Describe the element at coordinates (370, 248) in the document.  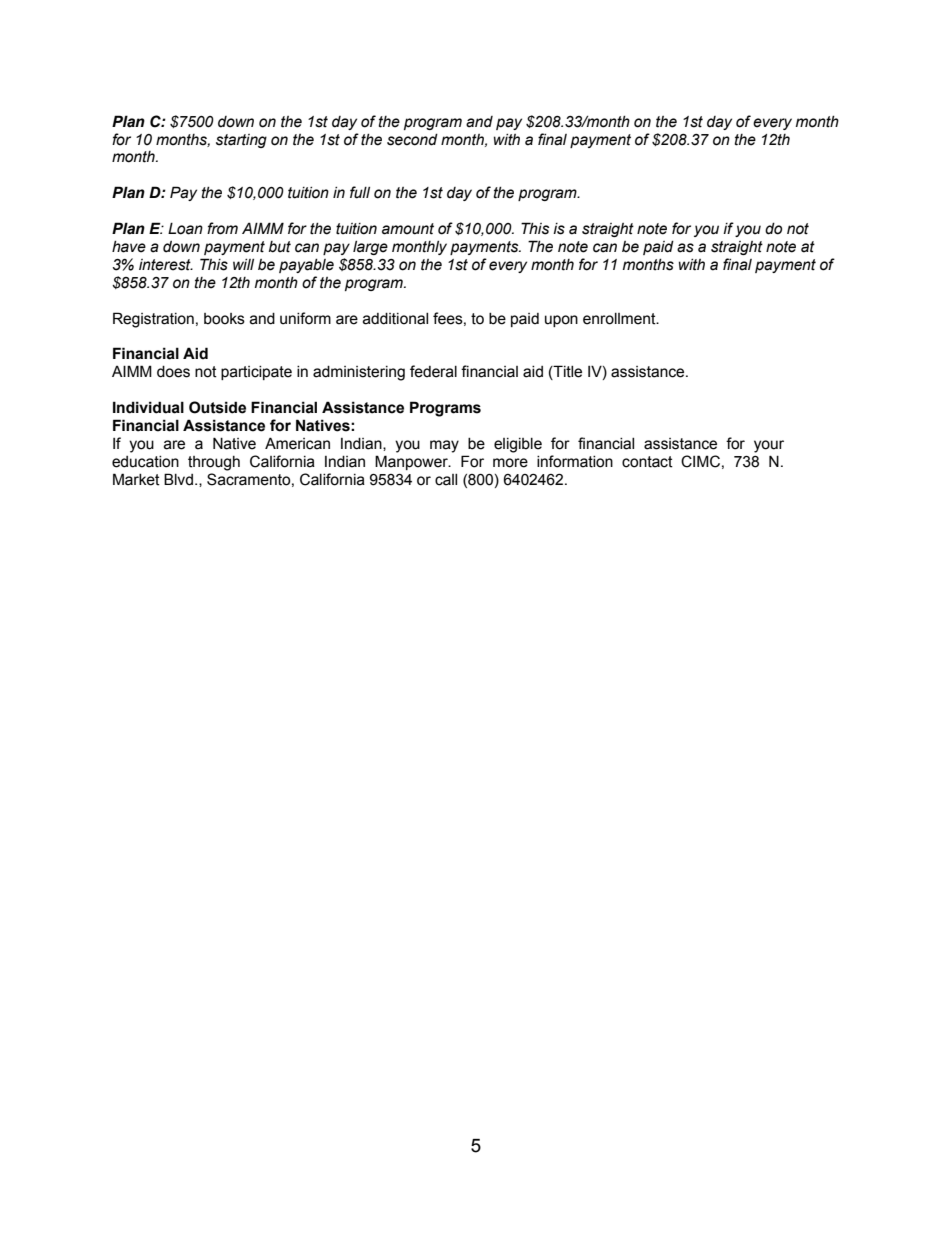
I see `large` at that location.
